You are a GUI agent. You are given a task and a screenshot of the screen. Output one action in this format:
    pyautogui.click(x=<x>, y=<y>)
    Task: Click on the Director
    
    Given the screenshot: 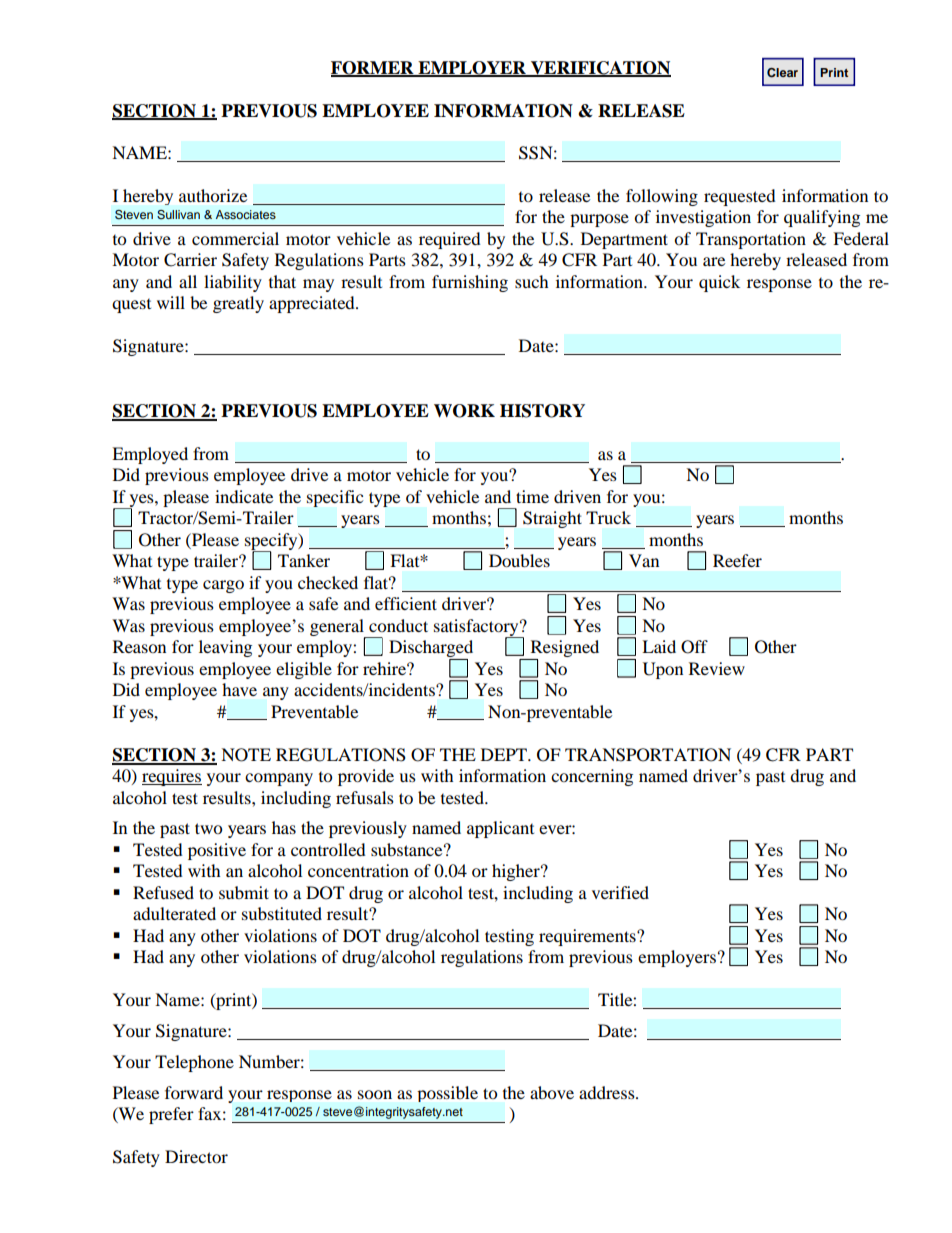 What is the action you would take?
    pyautogui.click(x=196, y=1156)
